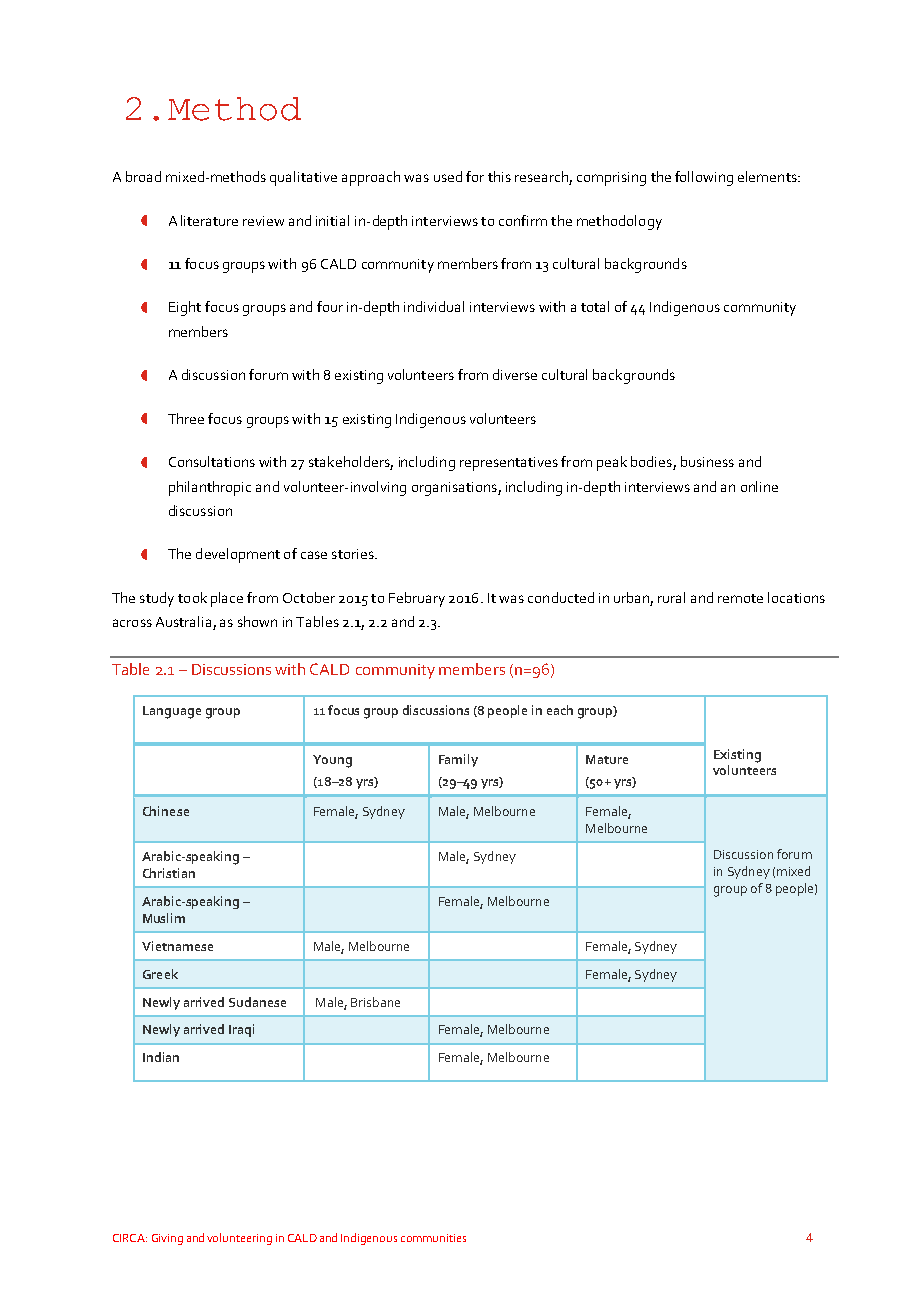  Describe the element at coordinates (167, 1239) in the page. I see `Giving` at that location.
